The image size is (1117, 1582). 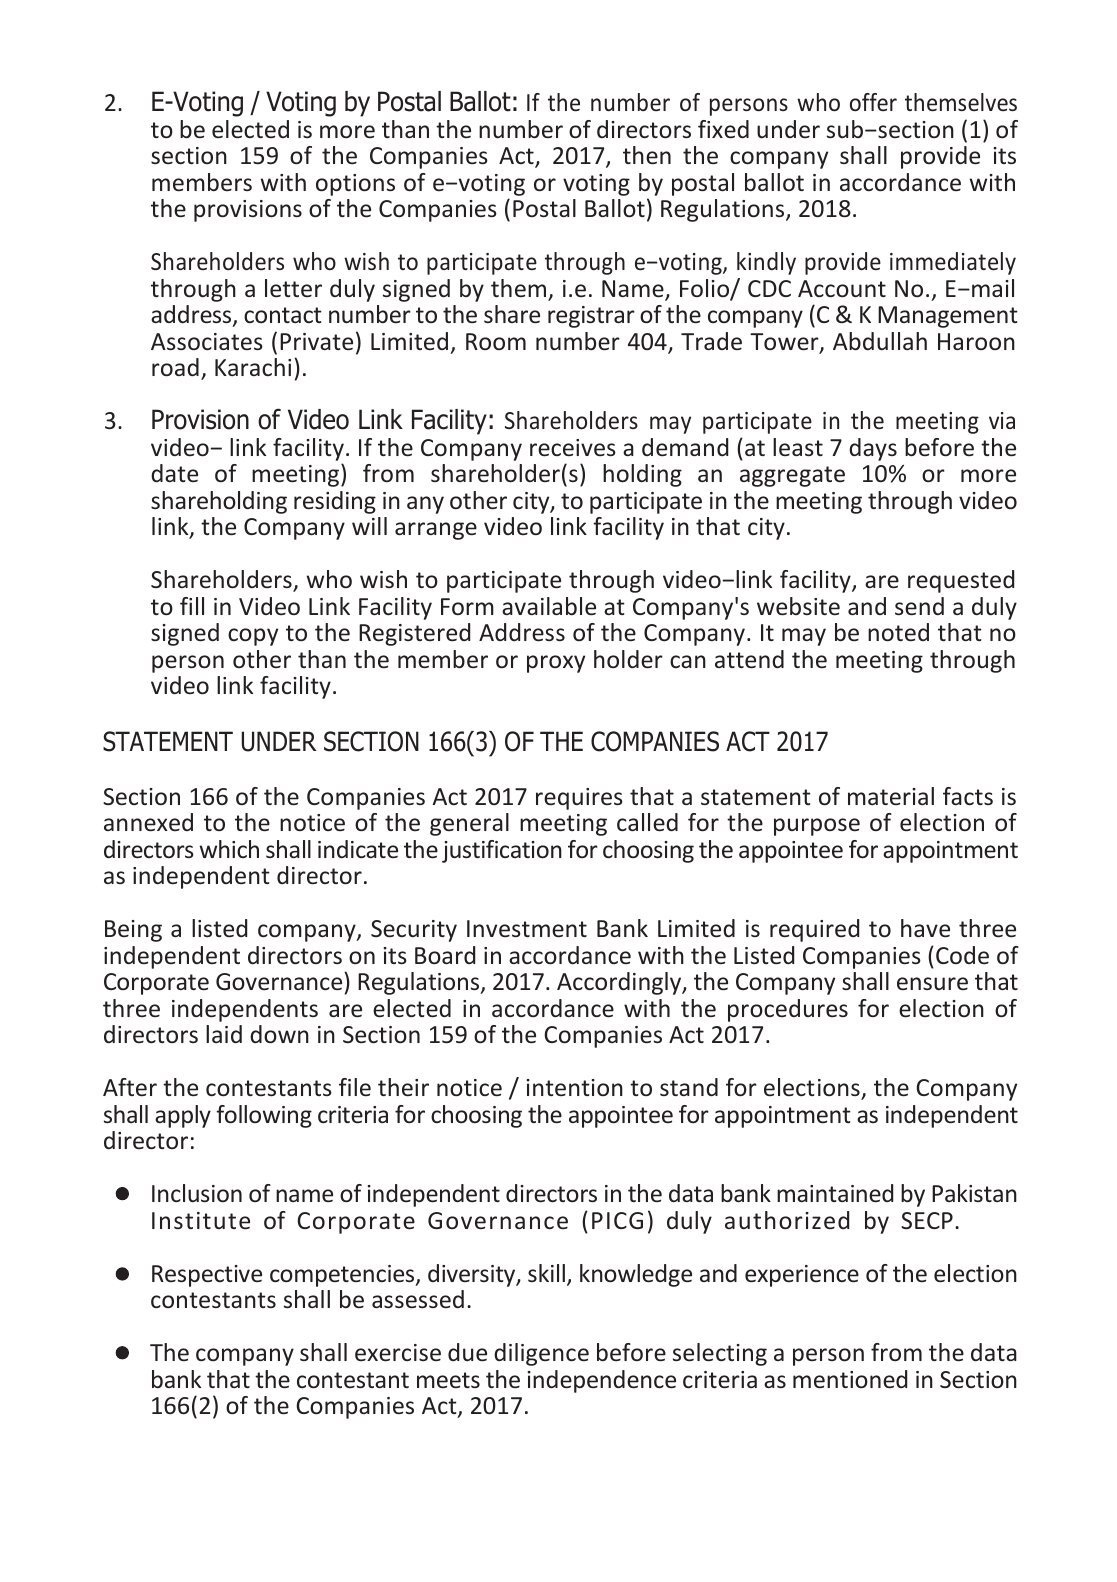 I want to click on options, so click(x=355, y=185).
